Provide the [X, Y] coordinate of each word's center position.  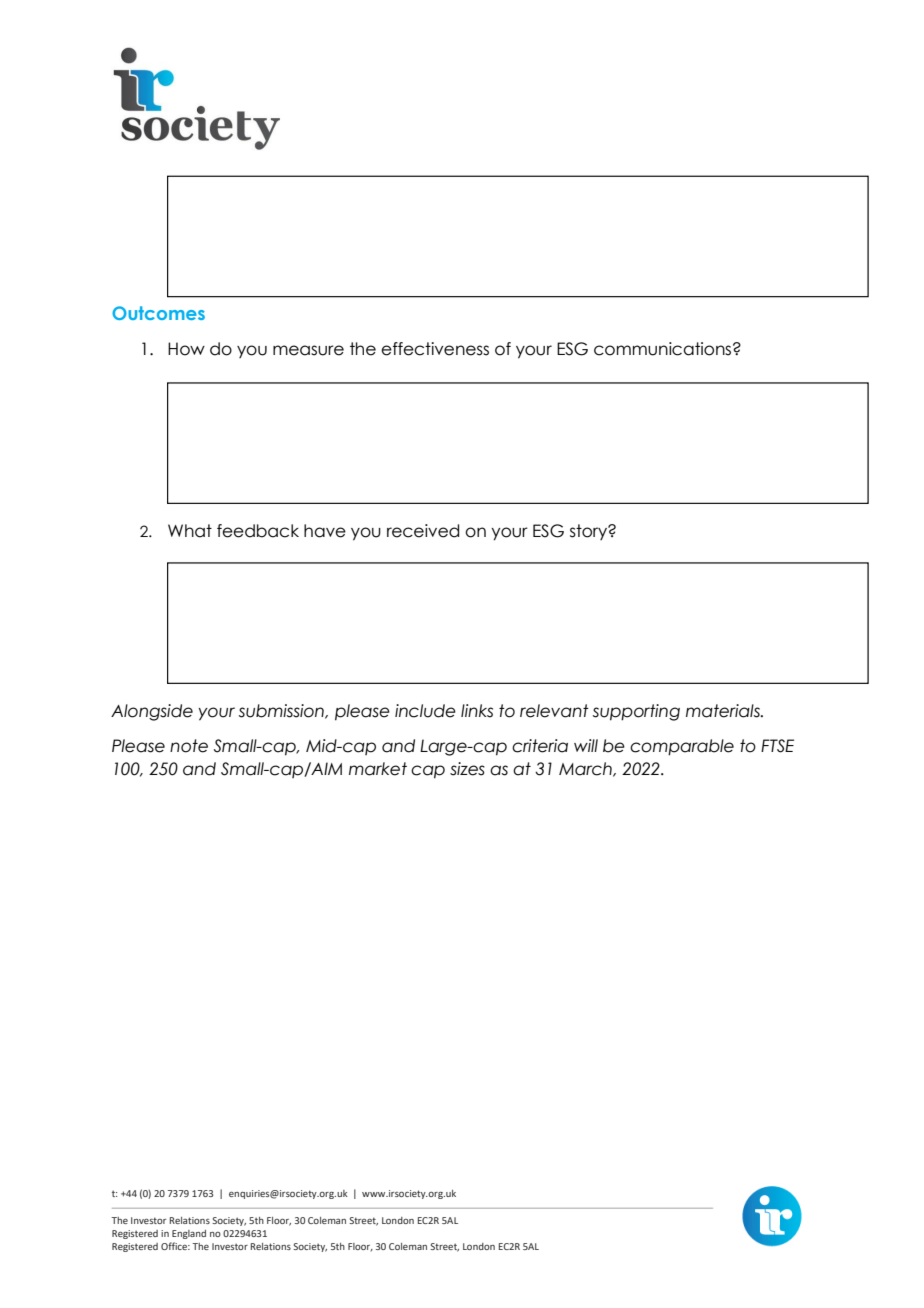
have [325, 531]
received [423, 531]
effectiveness [435, 349]
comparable [682, 747]
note [189, 746]
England [189, 1234]
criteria [540, 746]
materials [724, 711]
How [186, 349]
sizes [467, 769]
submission [282, 711]
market [378, 769]
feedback [258, 531]
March [586, 769]
